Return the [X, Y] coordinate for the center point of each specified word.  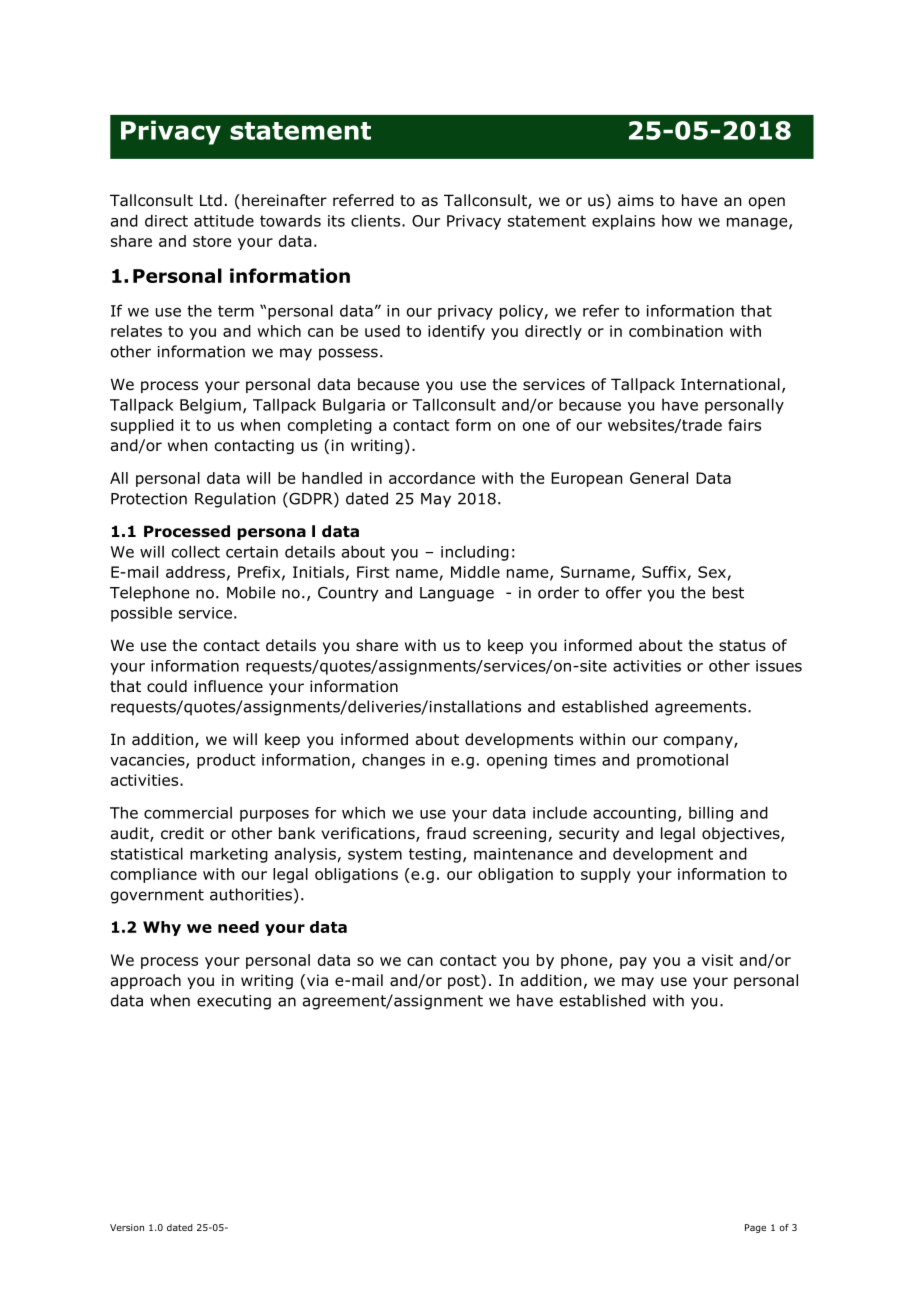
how [677, 221]
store [212, 241]
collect [196, 551]
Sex [712, 572]
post [465, 981]
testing [435, 855]
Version [127, 1227]
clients [377, 220]
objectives [742, 834]
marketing [229, 855]
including [475, 553]
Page [755, 1228]
